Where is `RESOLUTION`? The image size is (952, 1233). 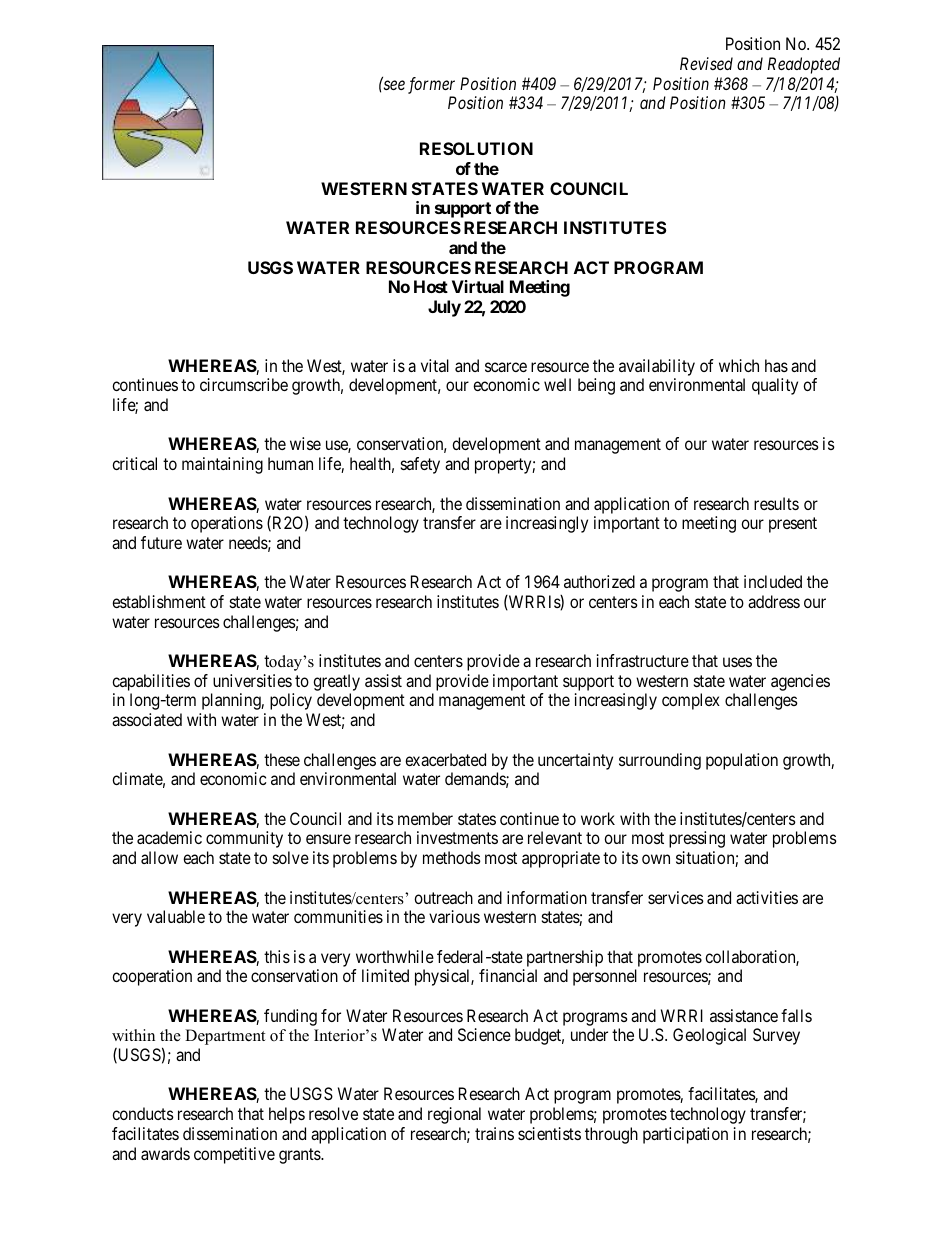
RESOLUTION is located at coordinates (476, 148).
